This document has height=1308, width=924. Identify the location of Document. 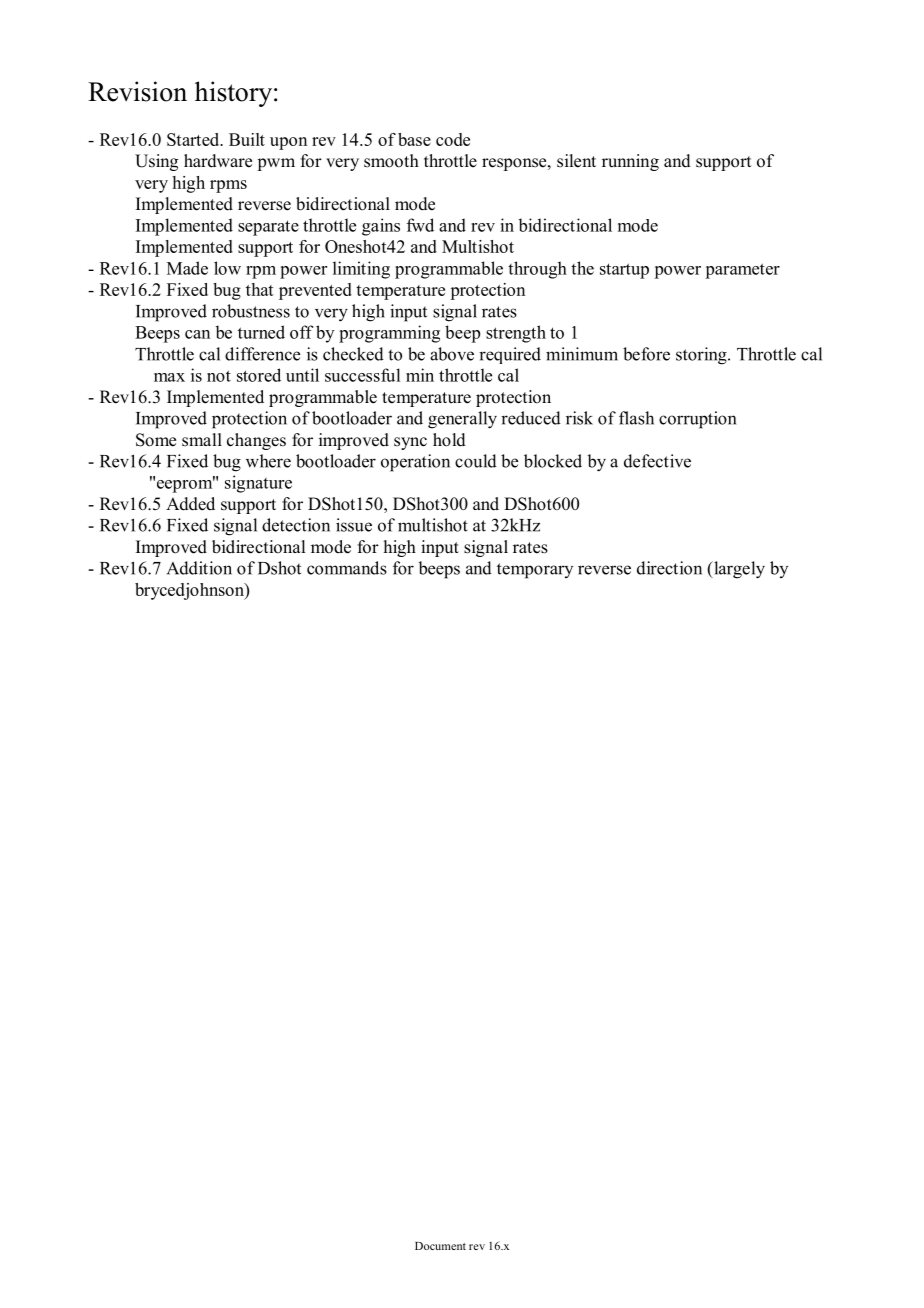
(440, 1246).
